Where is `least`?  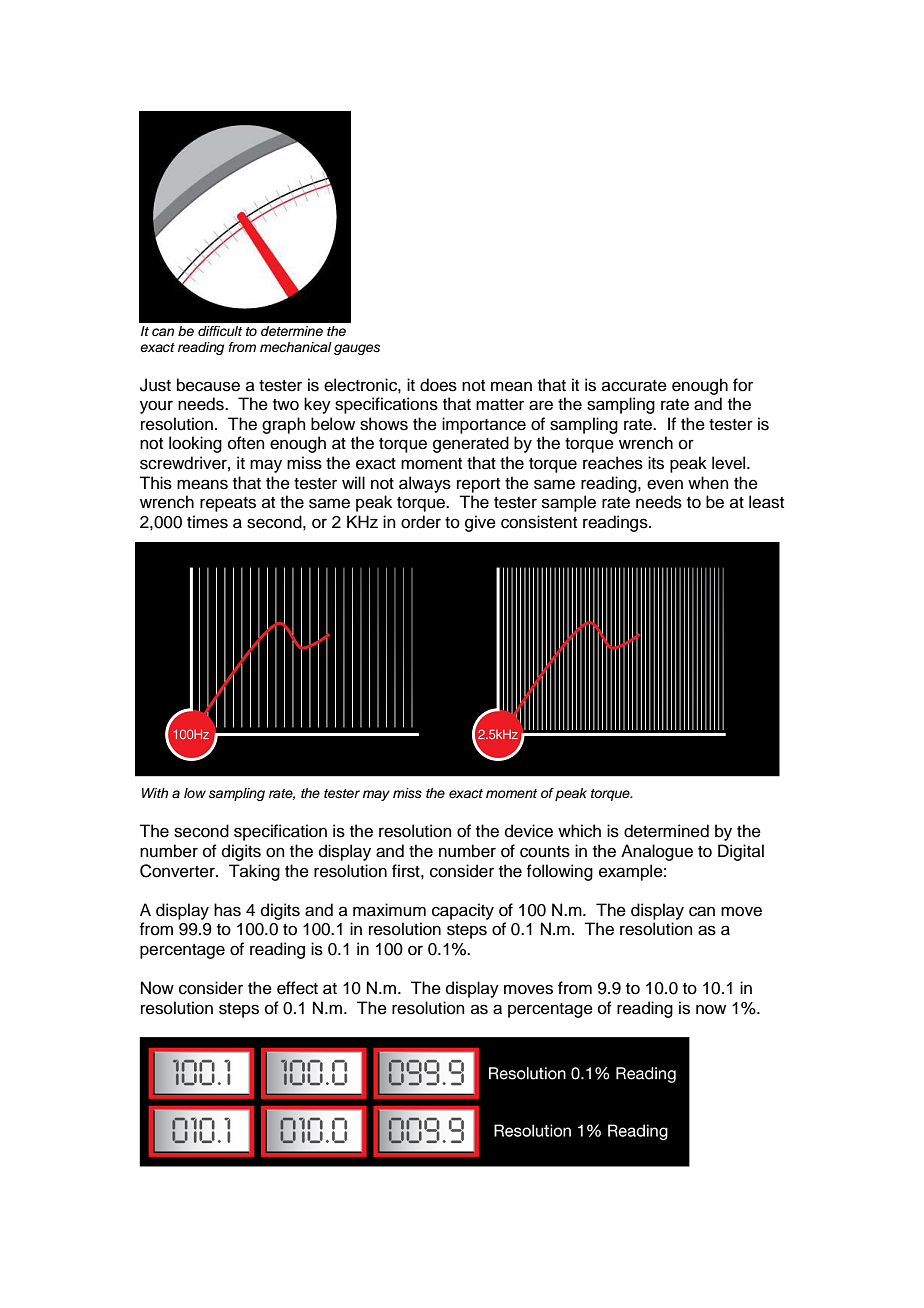 least is located at coordinates (766, 502).
